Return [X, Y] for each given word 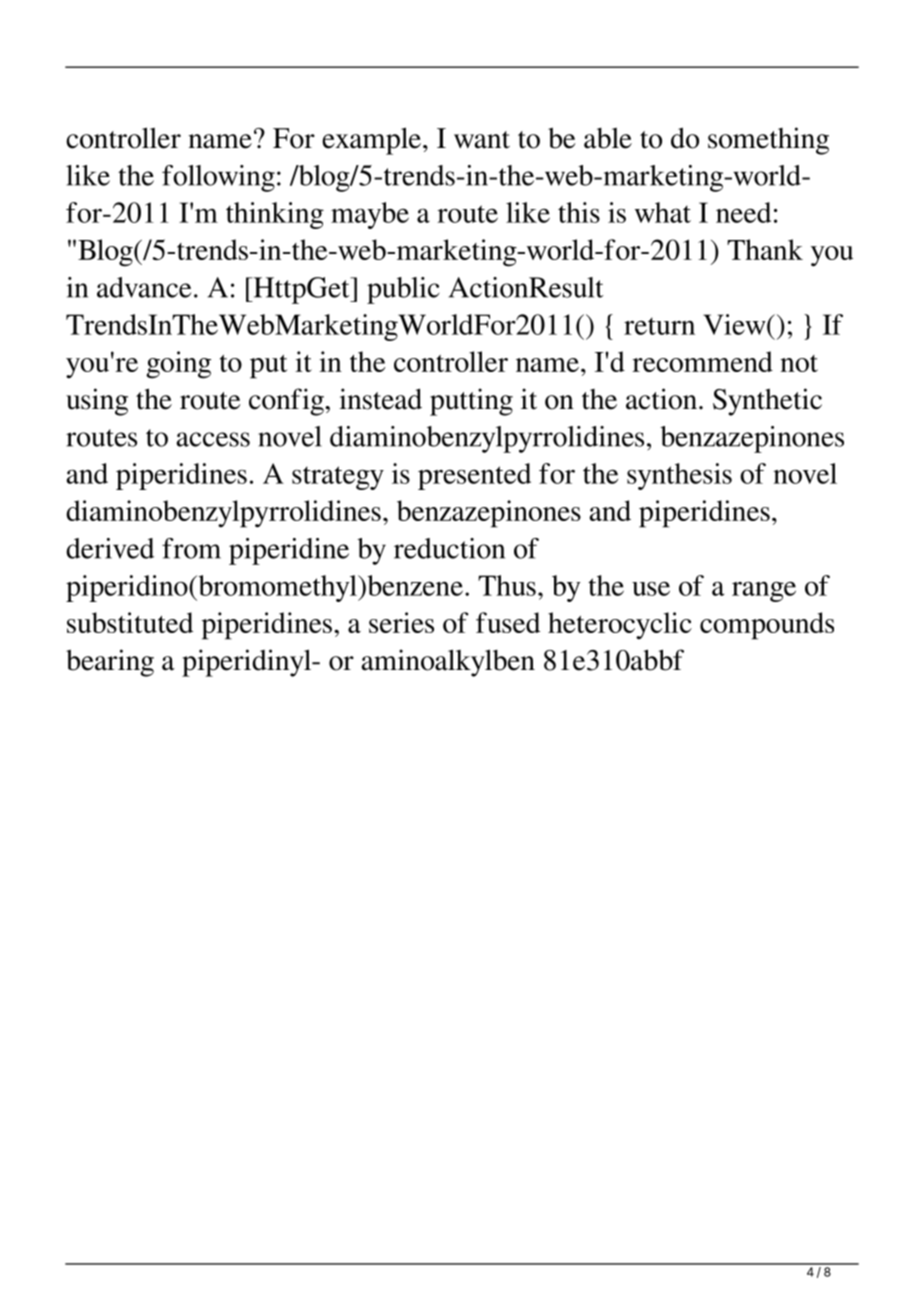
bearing [110, 663]
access [213, 439]
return [659, 326]
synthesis [679, 476]
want [482, 140]
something [768, 141]
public [403, 290]
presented [474, 476]
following [218, 178]
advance [144, 287]
